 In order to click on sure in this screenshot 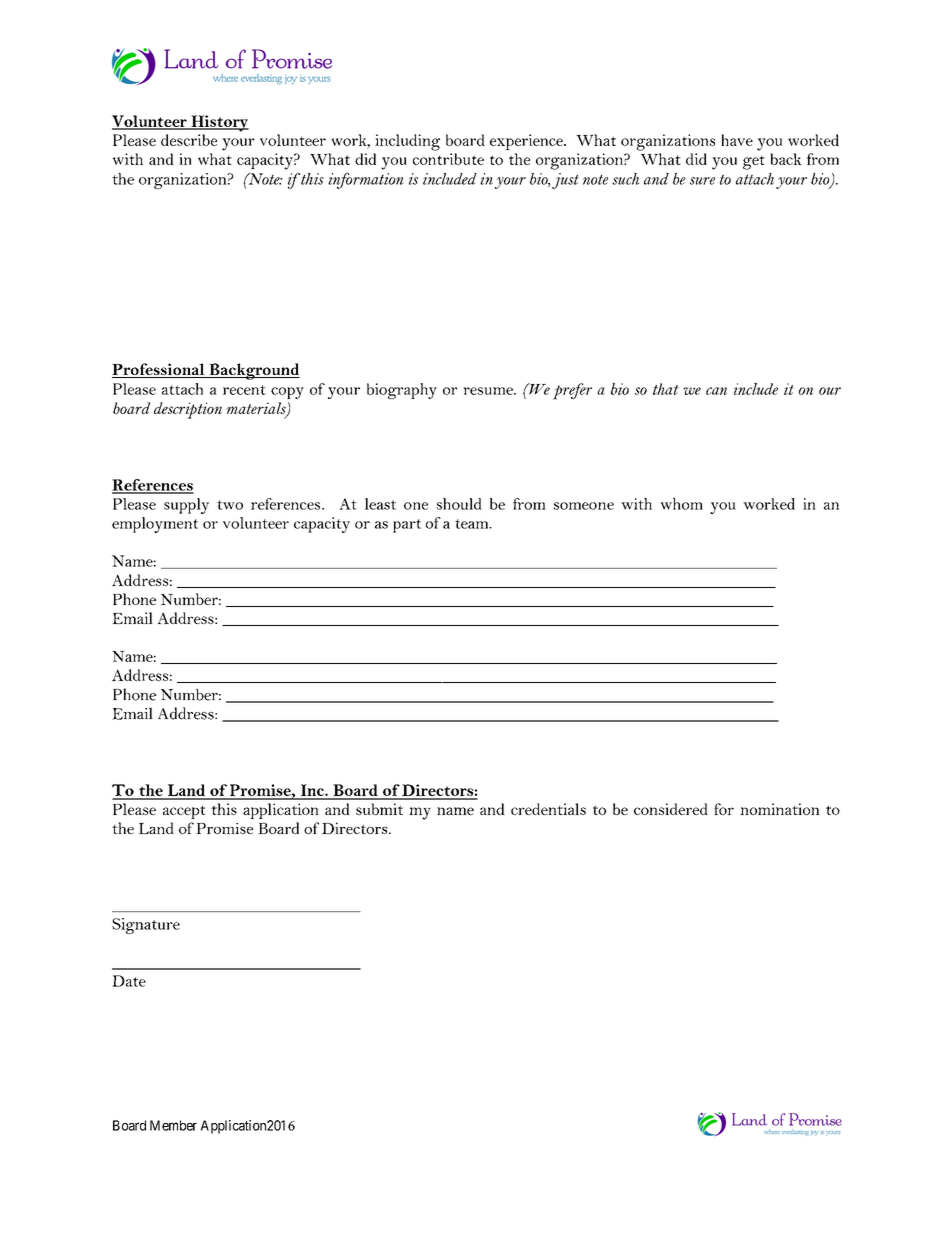, I will do `click(702, 181)`.
